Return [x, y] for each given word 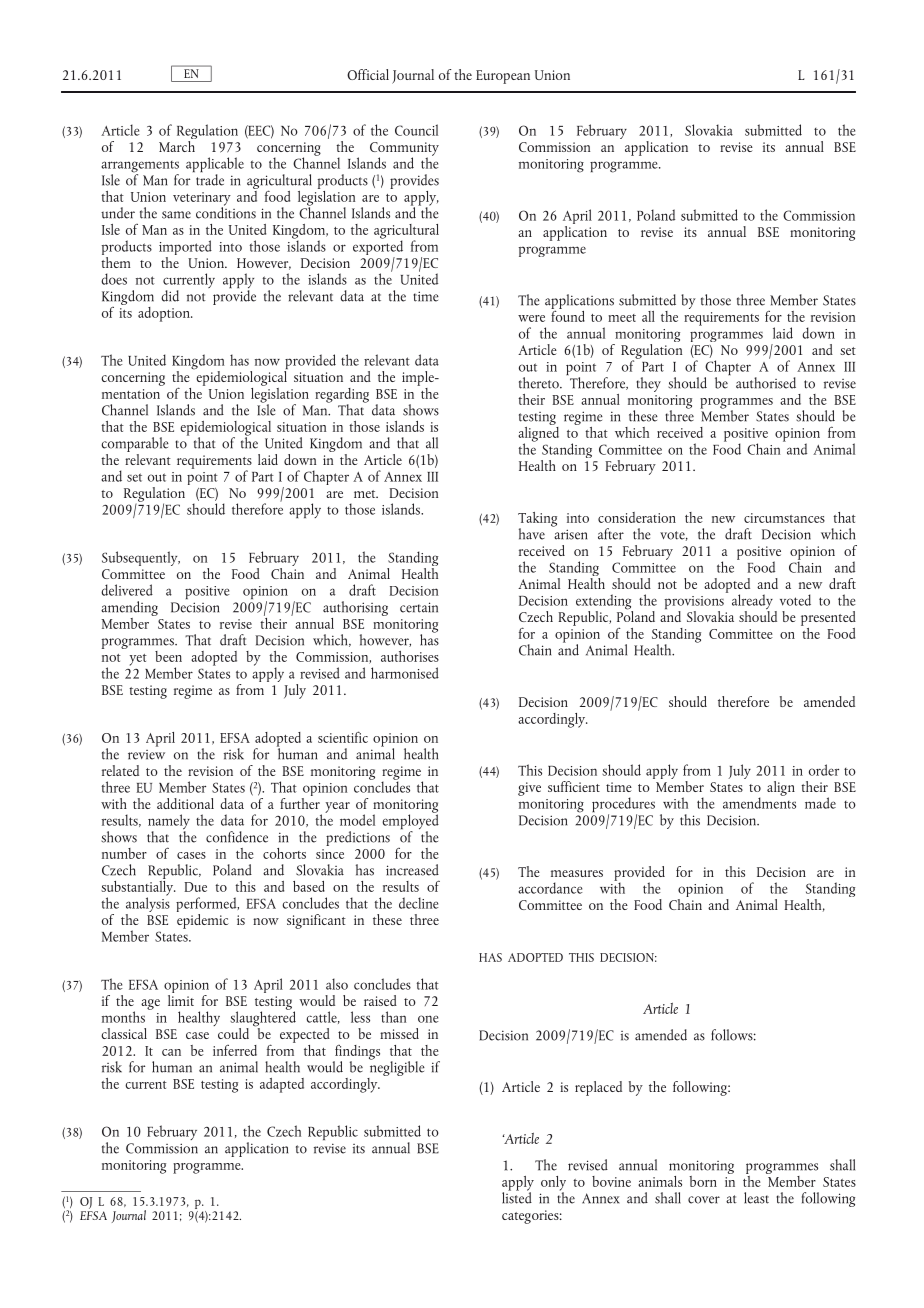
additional [185, 803]
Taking [537, 520]
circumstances [784, 518]
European [503, 77]
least [756, 1198]
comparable [135, 446]
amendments [759, 802]
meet [622, 318]
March [177, 145]
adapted [282, 1085]
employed [410, 822]
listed [517, 1197]
